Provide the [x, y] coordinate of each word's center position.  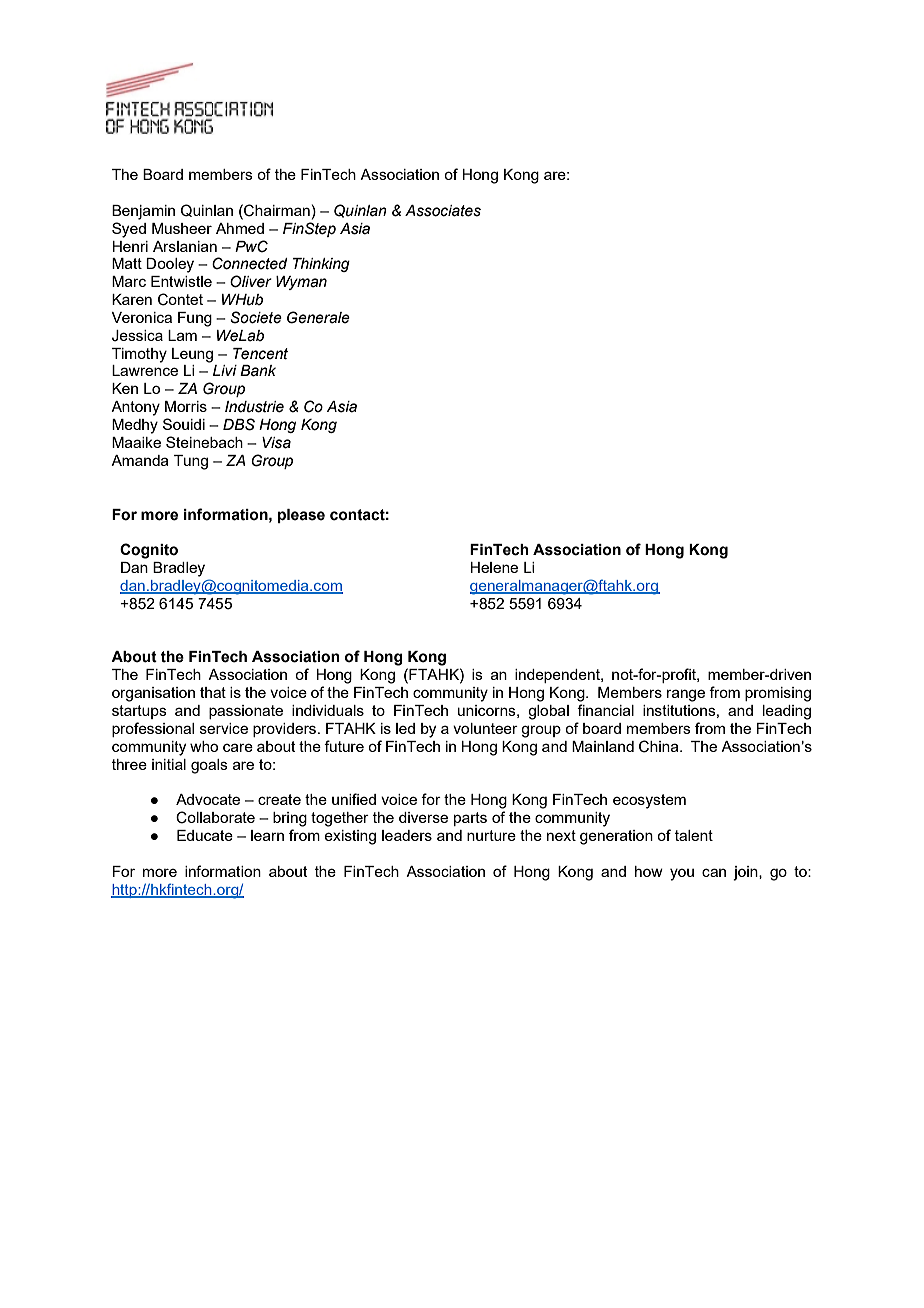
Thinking [321, 265]
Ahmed [240, 228]
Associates [443, 211]
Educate [205, 835]
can [714, 872]
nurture [491, 835]
